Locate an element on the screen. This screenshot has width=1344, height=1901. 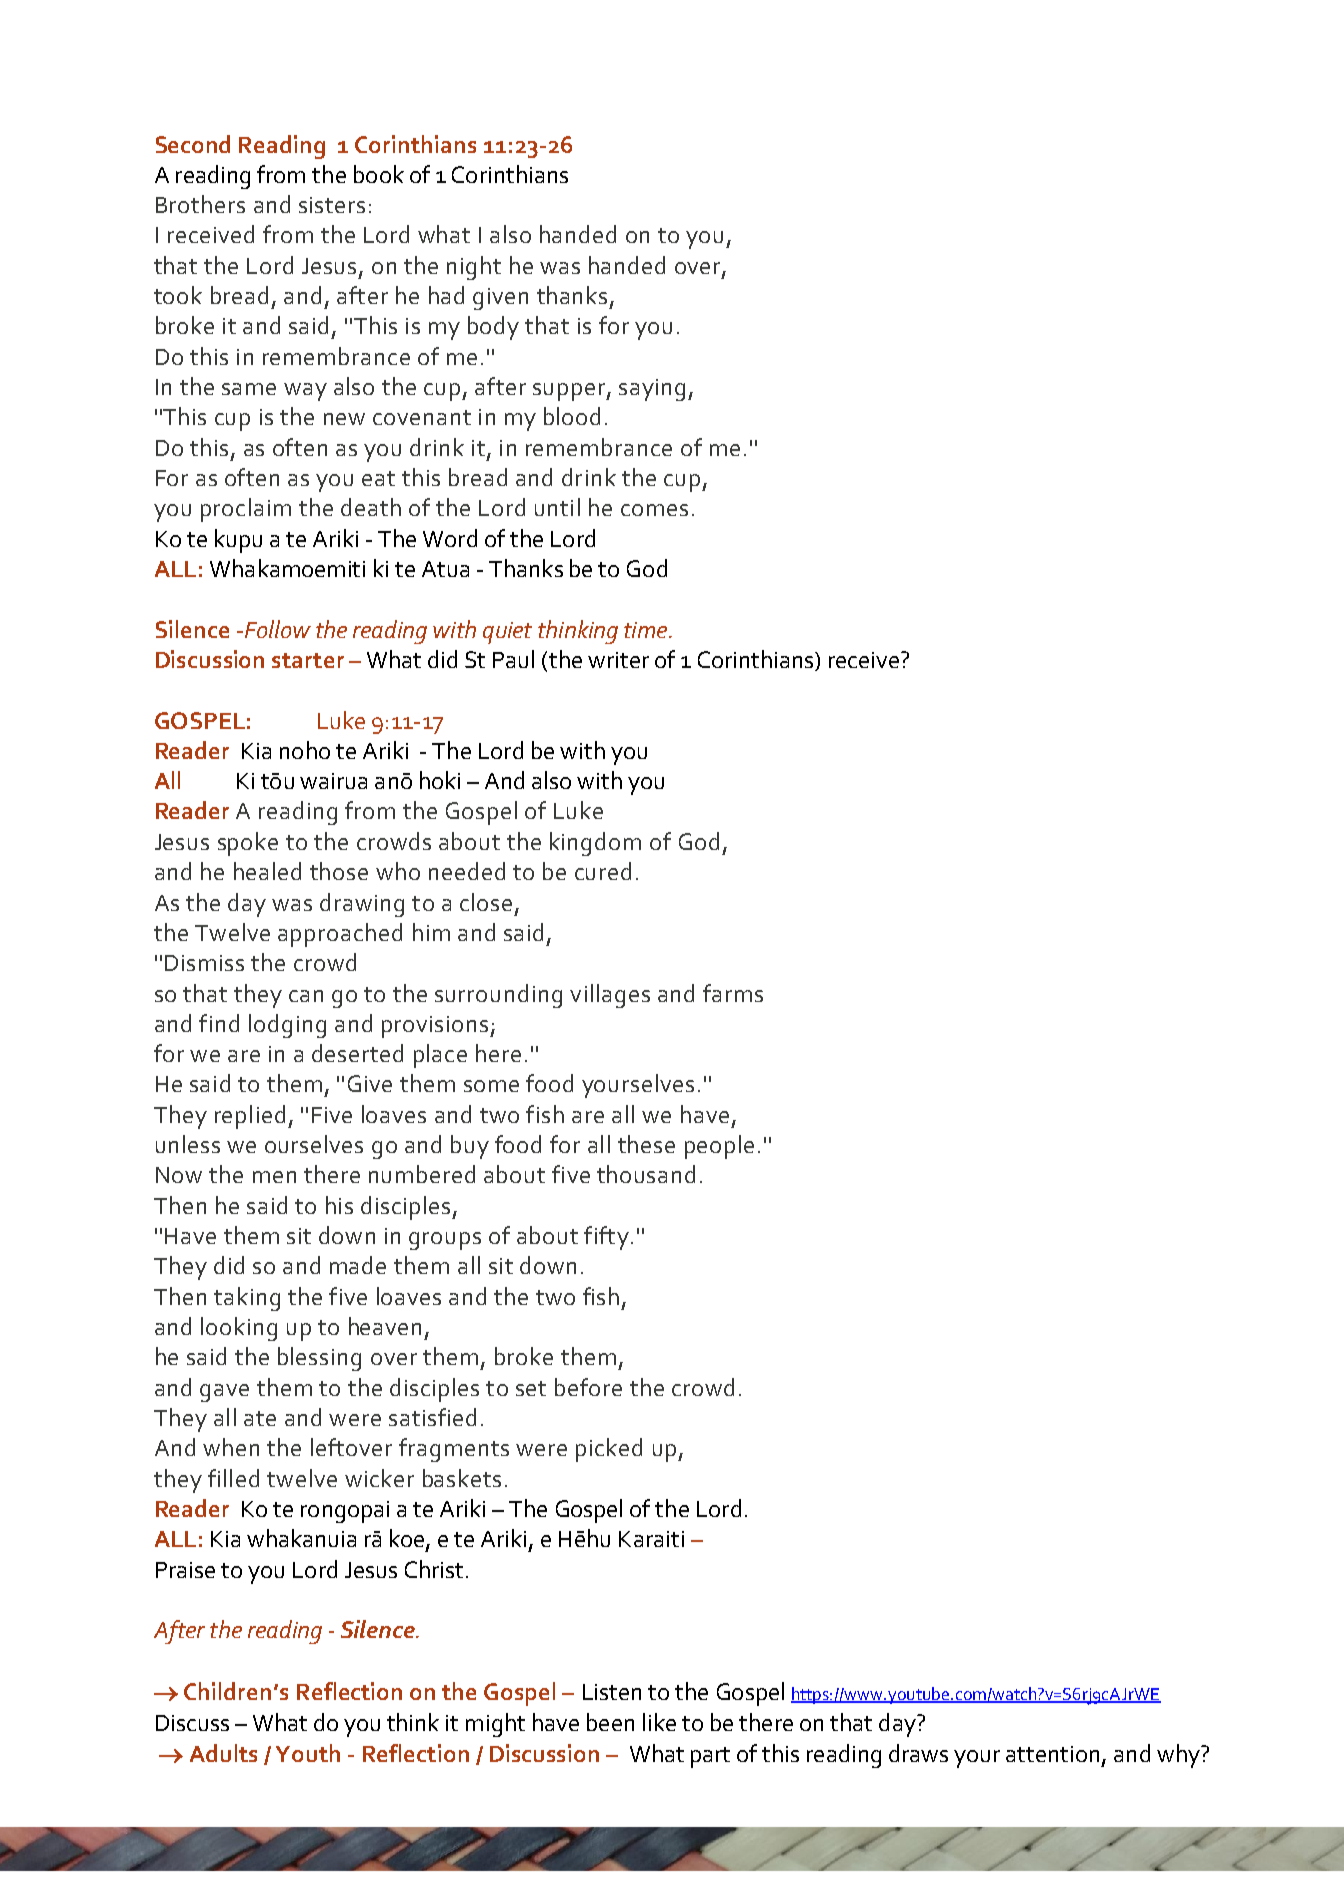
time is located at coordinates (647, 630).
